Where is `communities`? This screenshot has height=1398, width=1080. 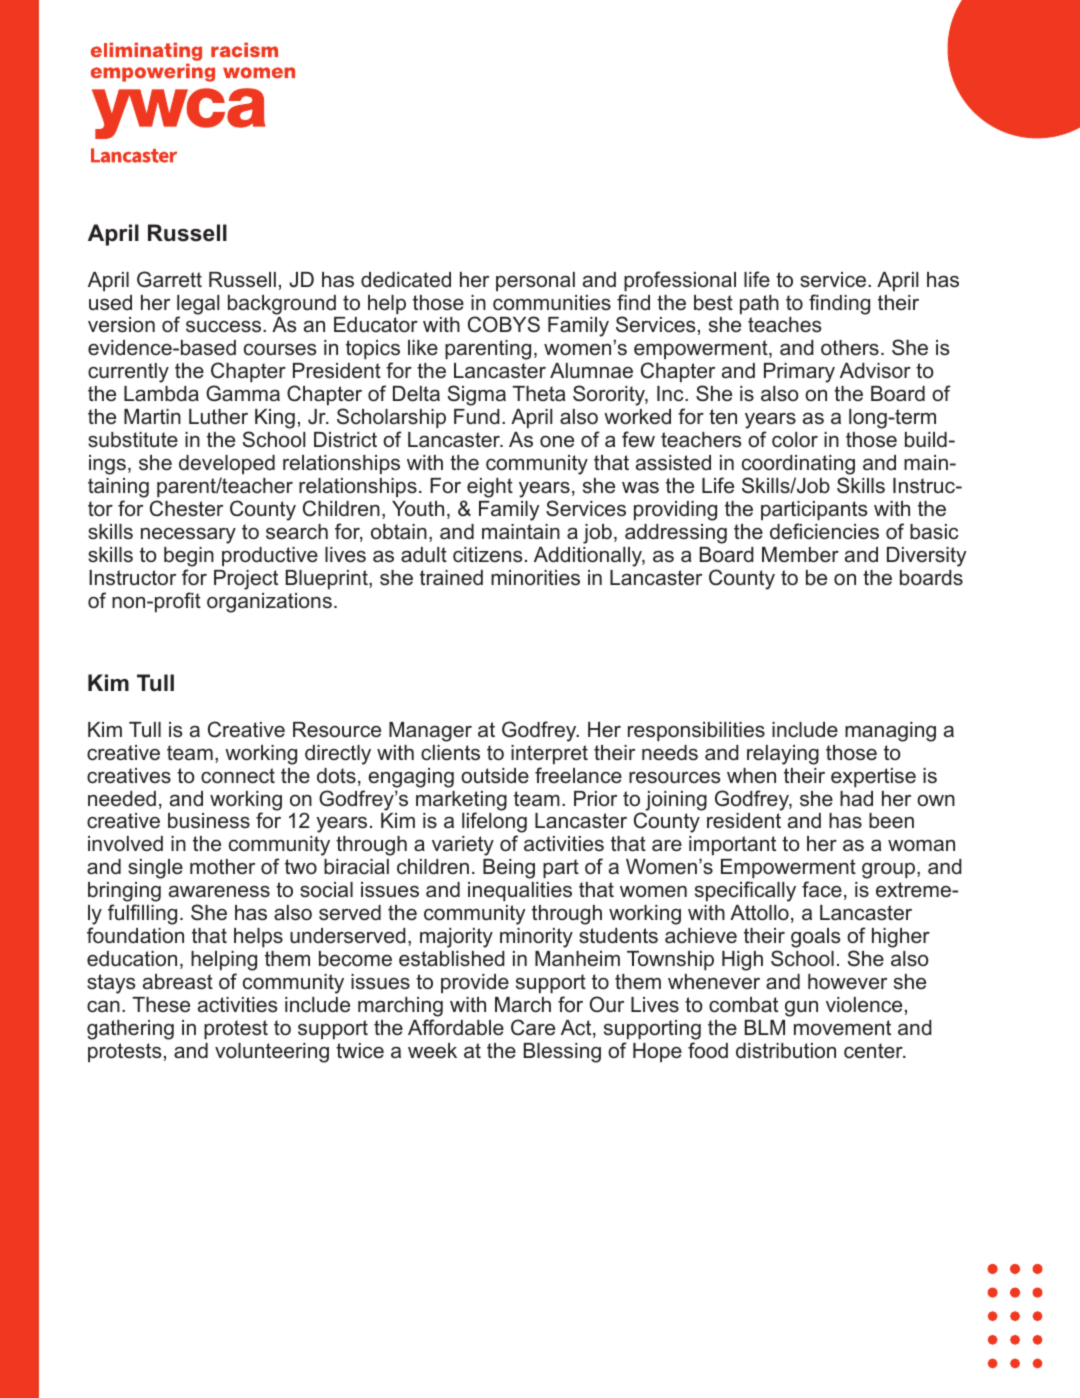 communities is located at coordinates (552, 303).
